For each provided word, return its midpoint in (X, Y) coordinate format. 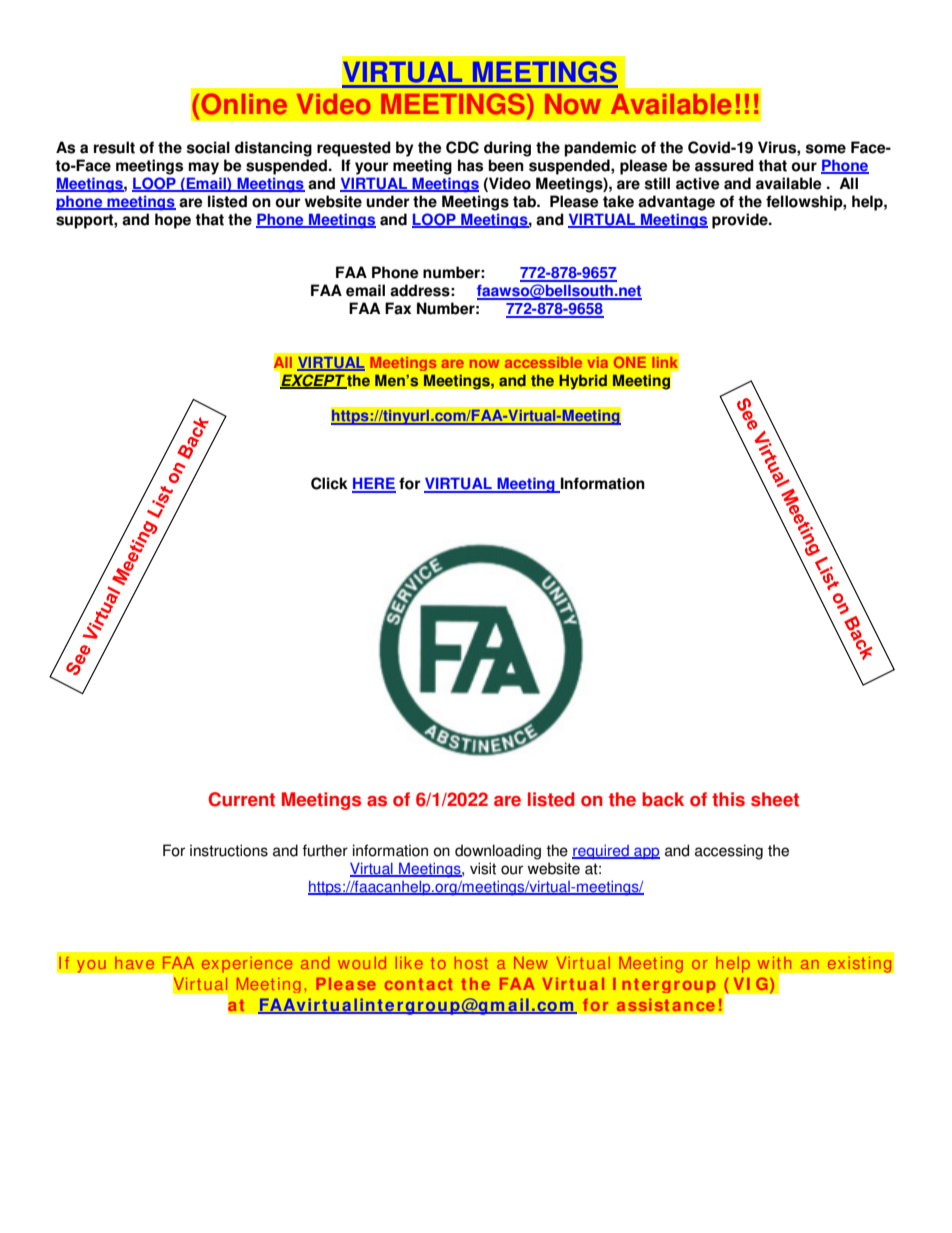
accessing (729, 852)
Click (329, 483)
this (728, 799)
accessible (543, 362)
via (598, 362)
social (208, 147)
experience (247, 964)
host (471, 963)
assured (724, 165)
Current (242, 799)
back (663, 799)
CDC (462, 147)
